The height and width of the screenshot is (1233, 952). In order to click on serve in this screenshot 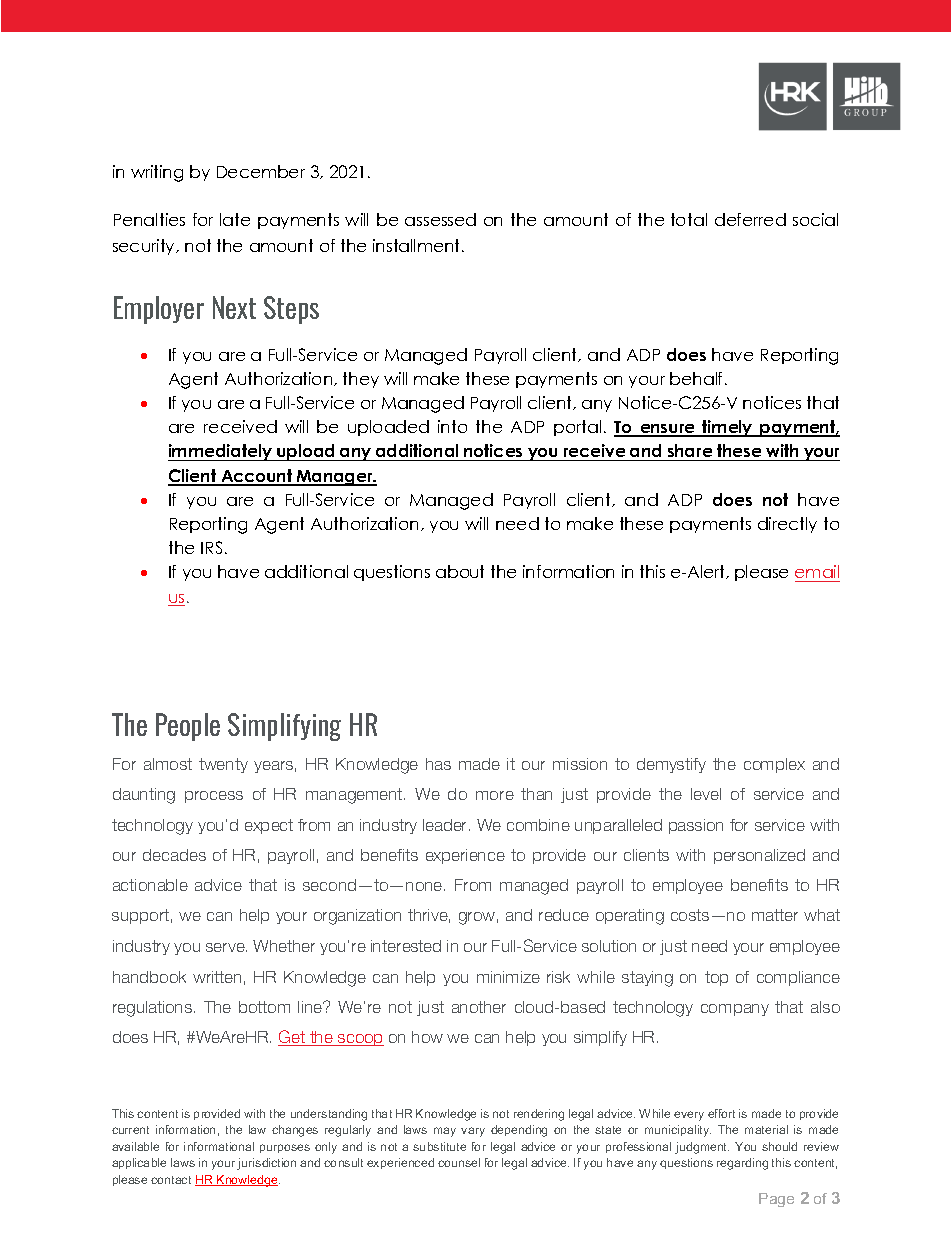, I will do `click(226, 947)`.
